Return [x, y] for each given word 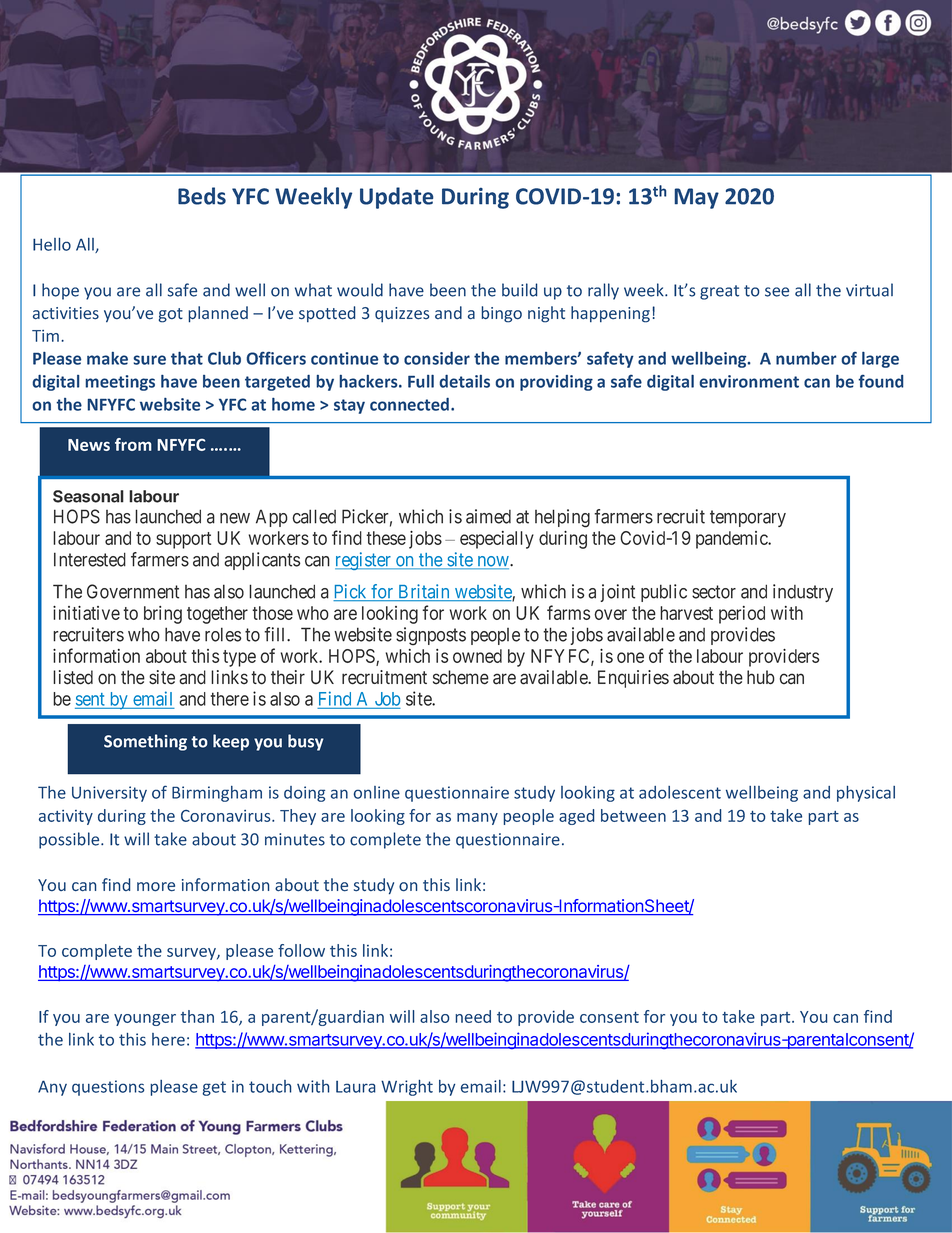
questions [108, 1088]
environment [749, 381]
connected [411, 404]
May [697, 198]
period [742, 615]
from [133, 444]
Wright [407, 1088]
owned [477, 656]
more [156, 887]
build [519, 290]
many [477, 819]
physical [866, 794]
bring [163, 615]
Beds [202, 196]
